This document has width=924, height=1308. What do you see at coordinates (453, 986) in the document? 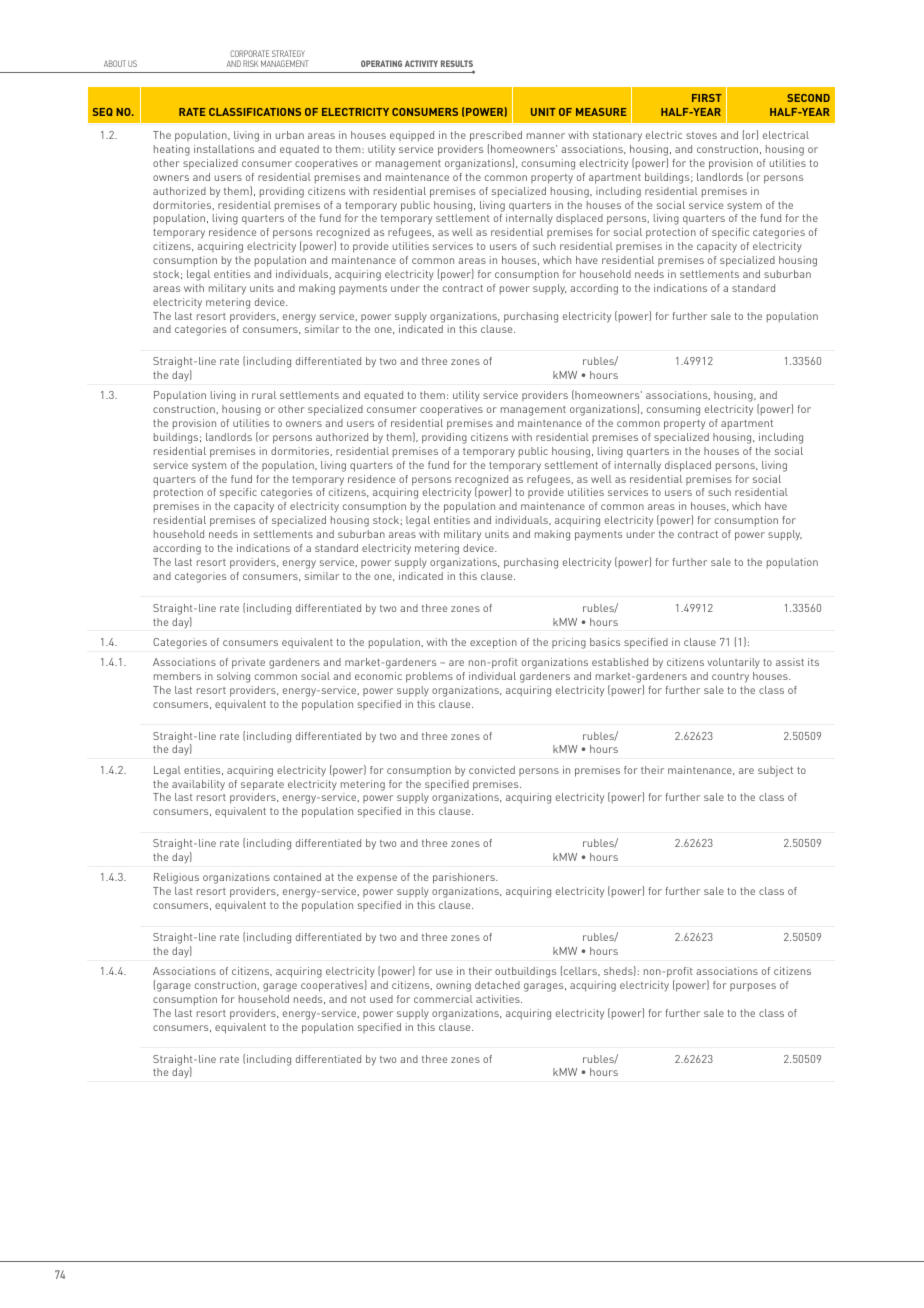
I see `owning` at bounding box center [453, 986].
